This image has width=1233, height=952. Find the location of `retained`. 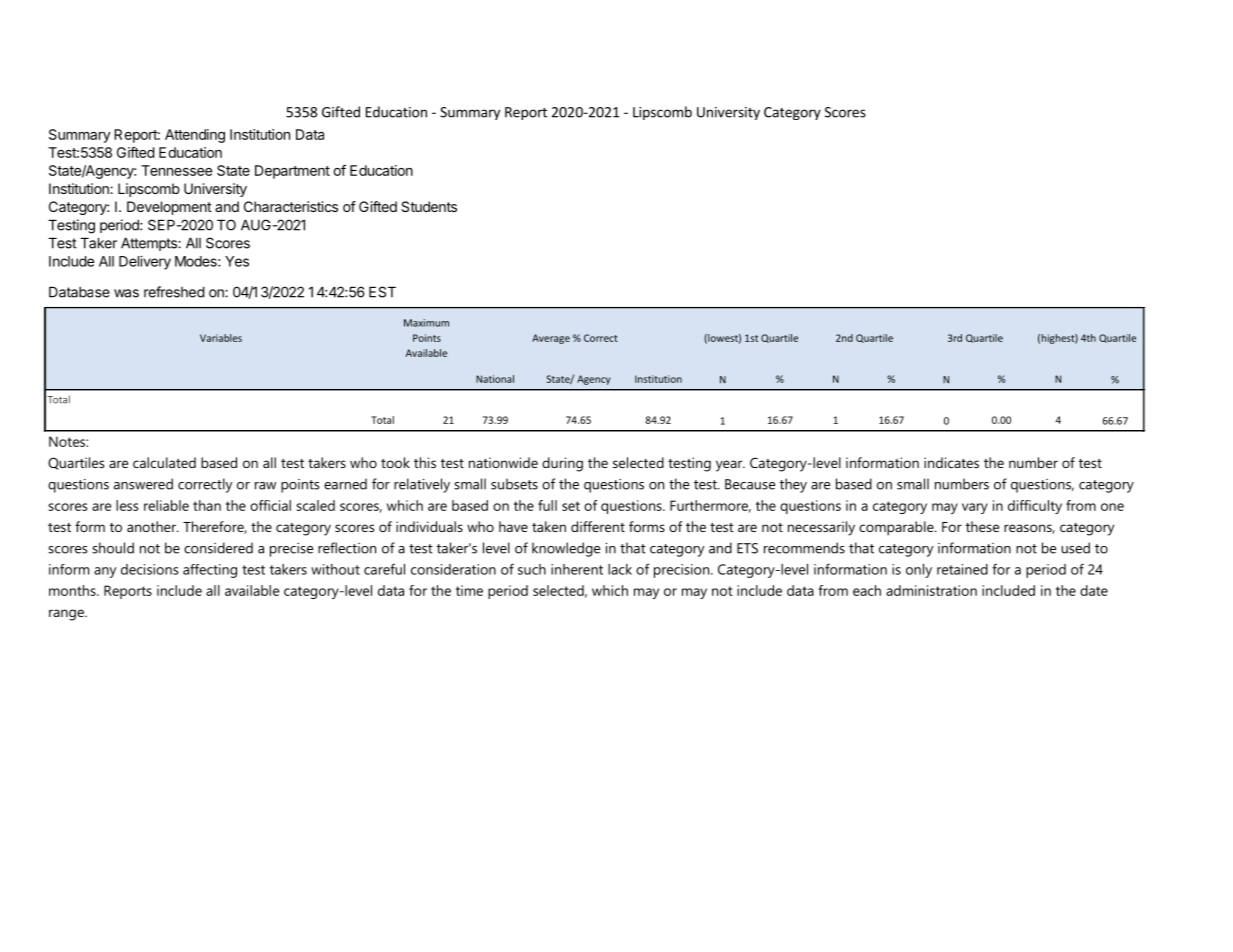

retained is located at coordinates (962, 569).
